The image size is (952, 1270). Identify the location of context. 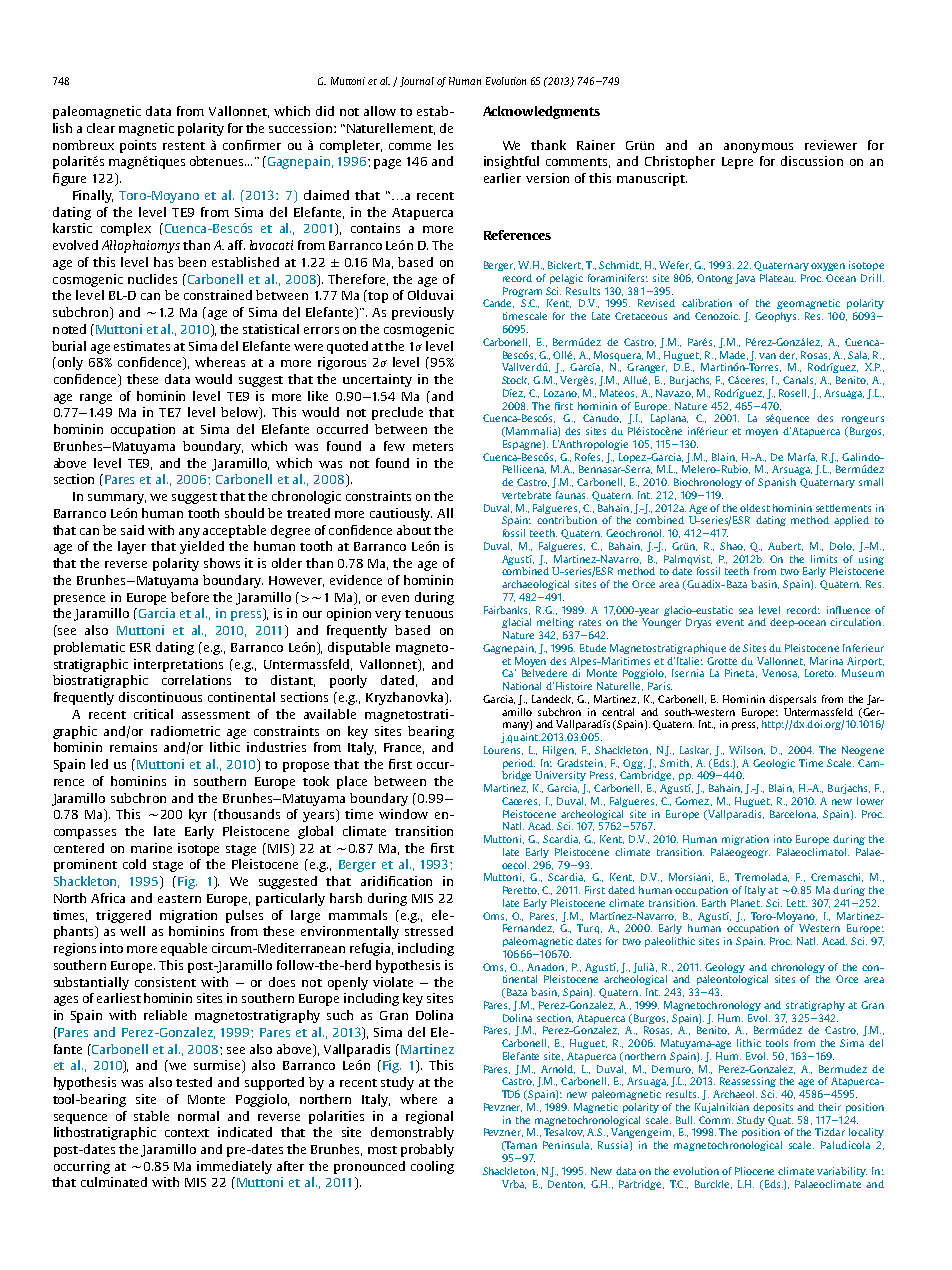
(187, 1133).
